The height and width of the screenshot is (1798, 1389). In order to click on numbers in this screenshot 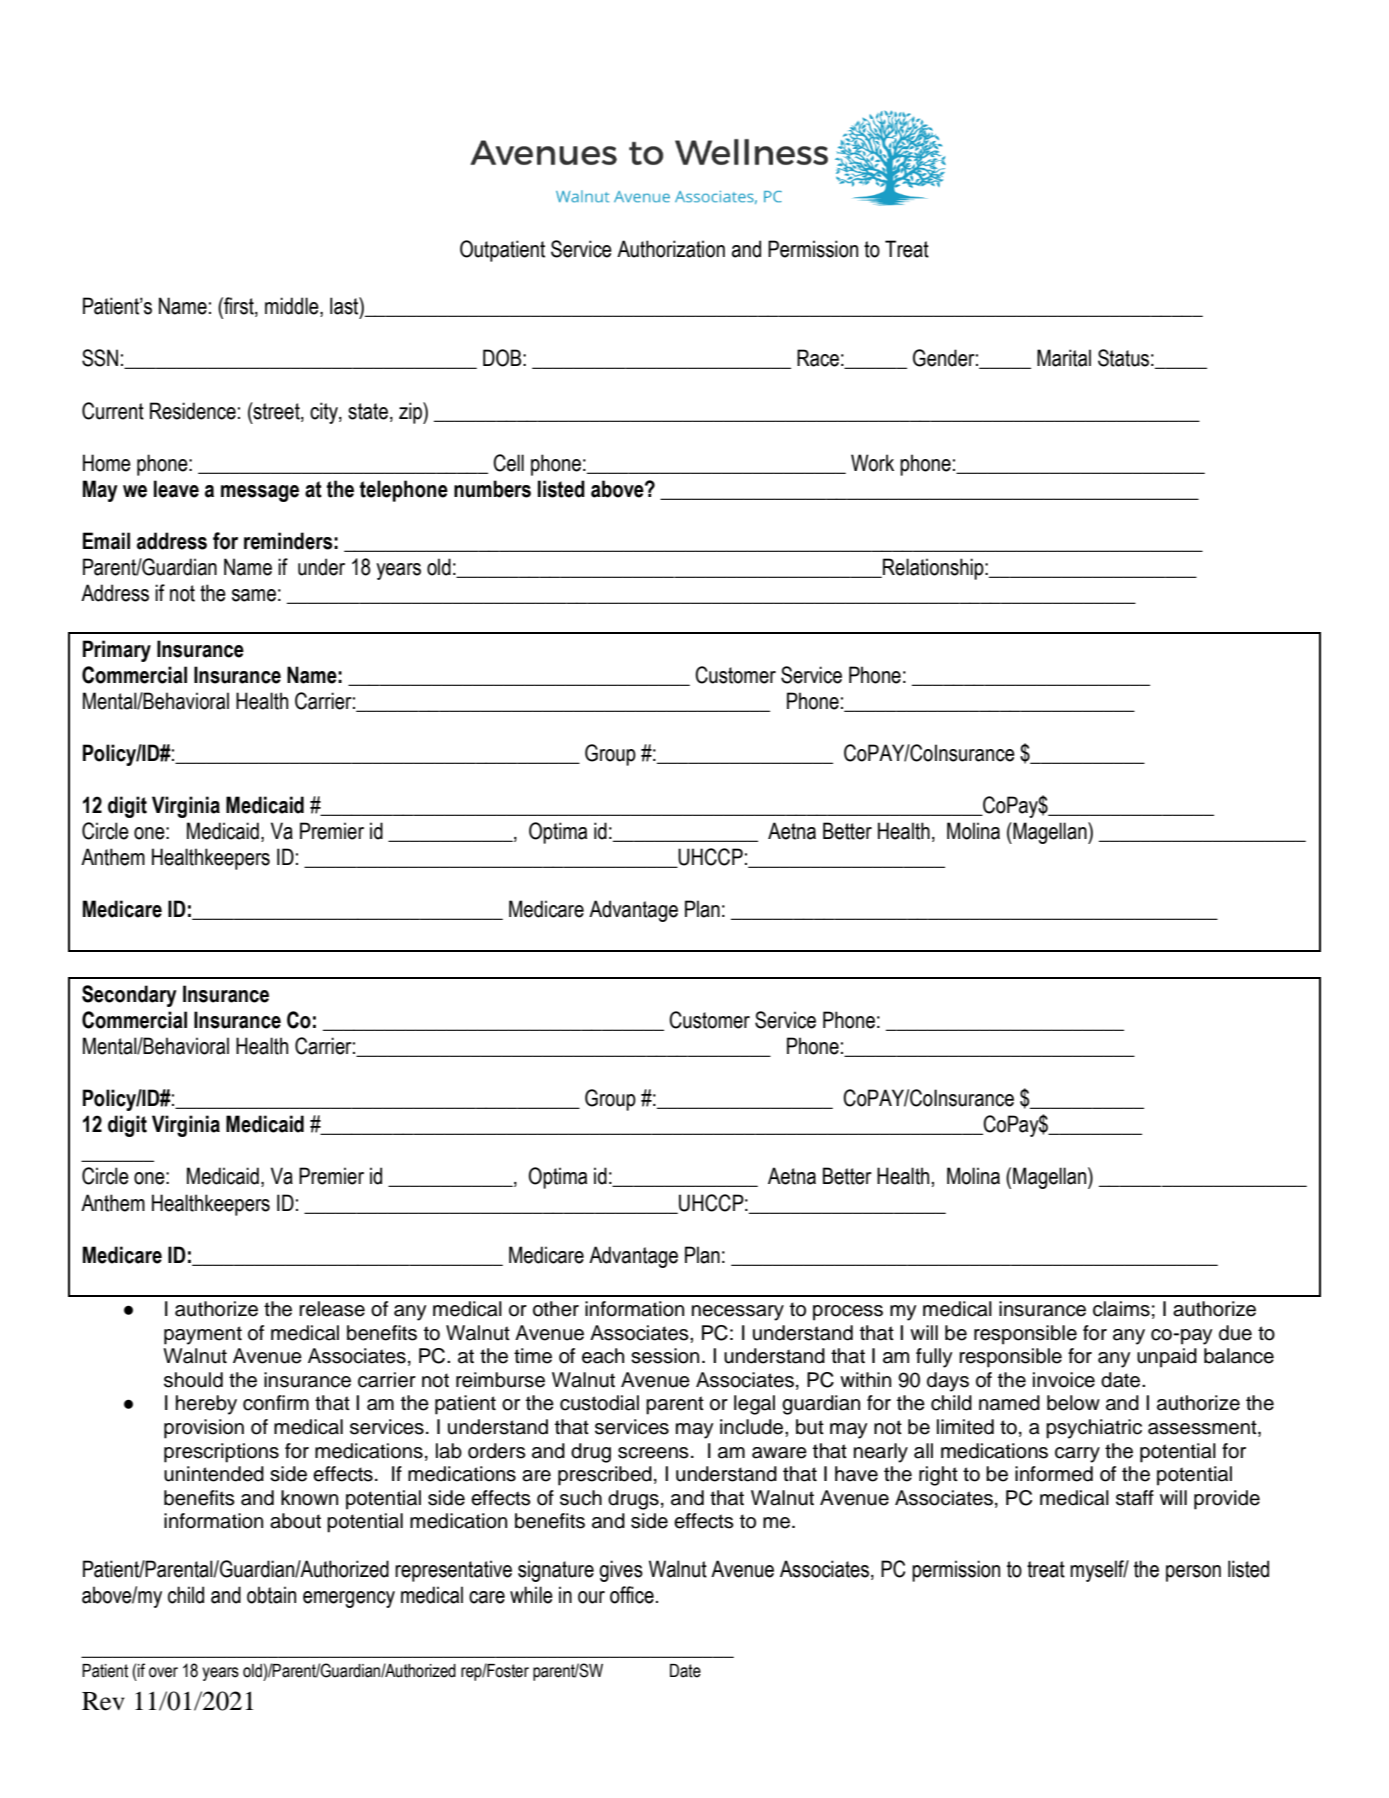, I will do `click(492, 489)`.
